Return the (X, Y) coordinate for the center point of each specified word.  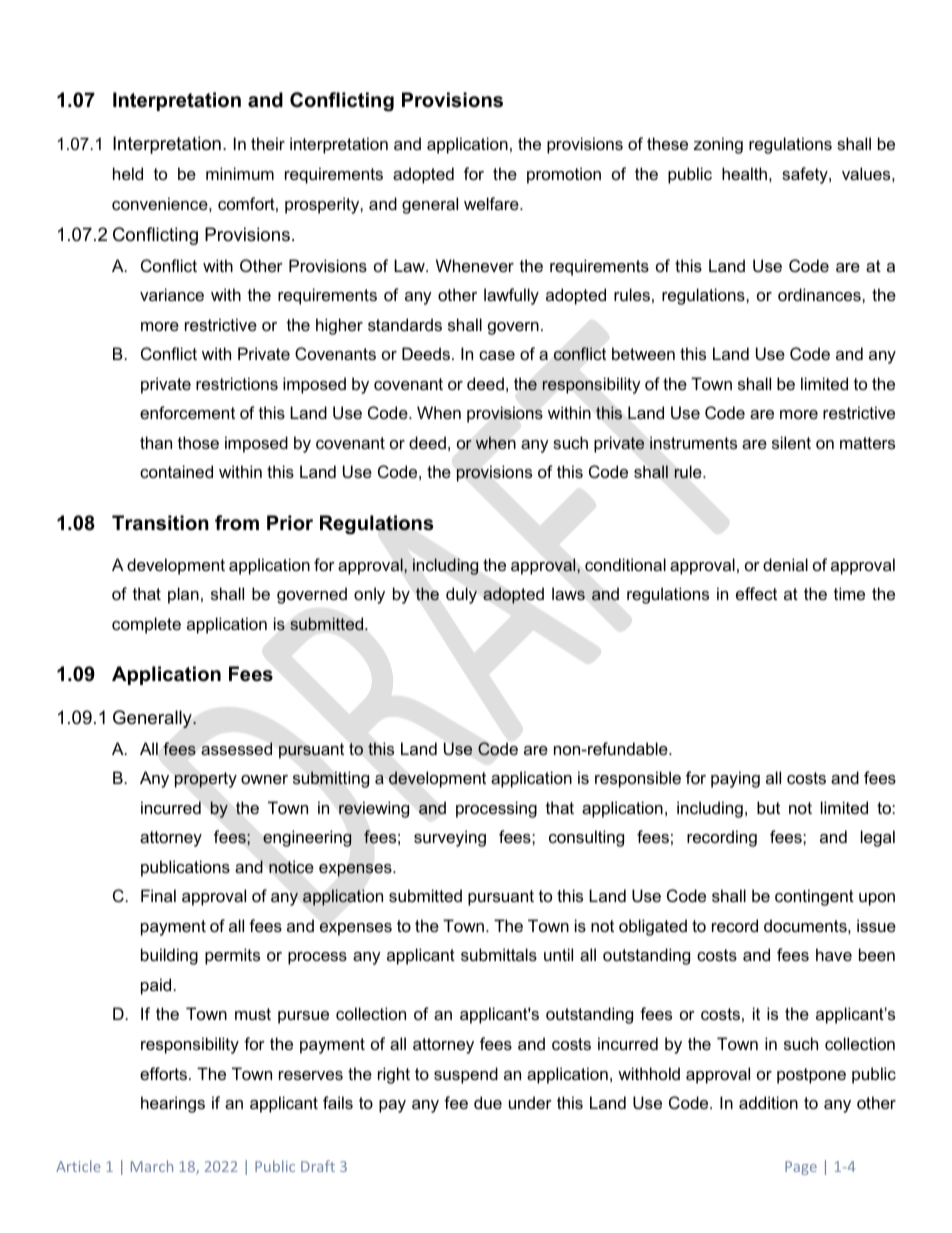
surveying (450, 838)
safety (806, 175)
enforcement (187, 412)
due (488, 1102)
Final (158, 895)
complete (146, 625)
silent (791, 442)
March (152, 1166)
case (497, 355)
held (128, 173)
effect (756, 593)
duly (461, 595)
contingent (814, 897)
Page (801, 1168)
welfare (492, 203)
